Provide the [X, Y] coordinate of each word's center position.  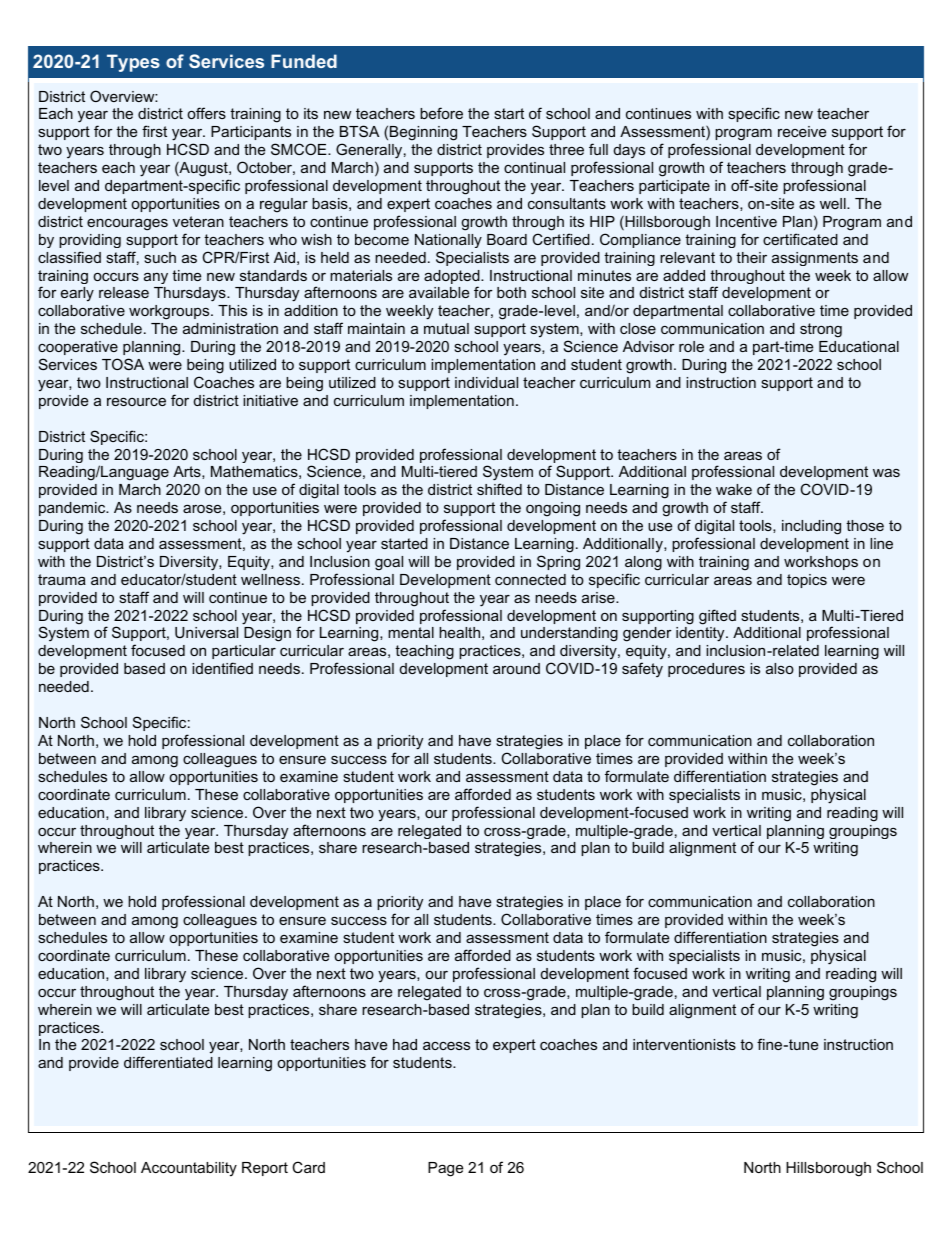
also [780, 668]
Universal [206, 632]
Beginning [423, 133]
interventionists [684, 1044]
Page [445, 1169]
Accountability [189, 1169]
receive [802, 131]
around [516, 668]
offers [206, 113]
